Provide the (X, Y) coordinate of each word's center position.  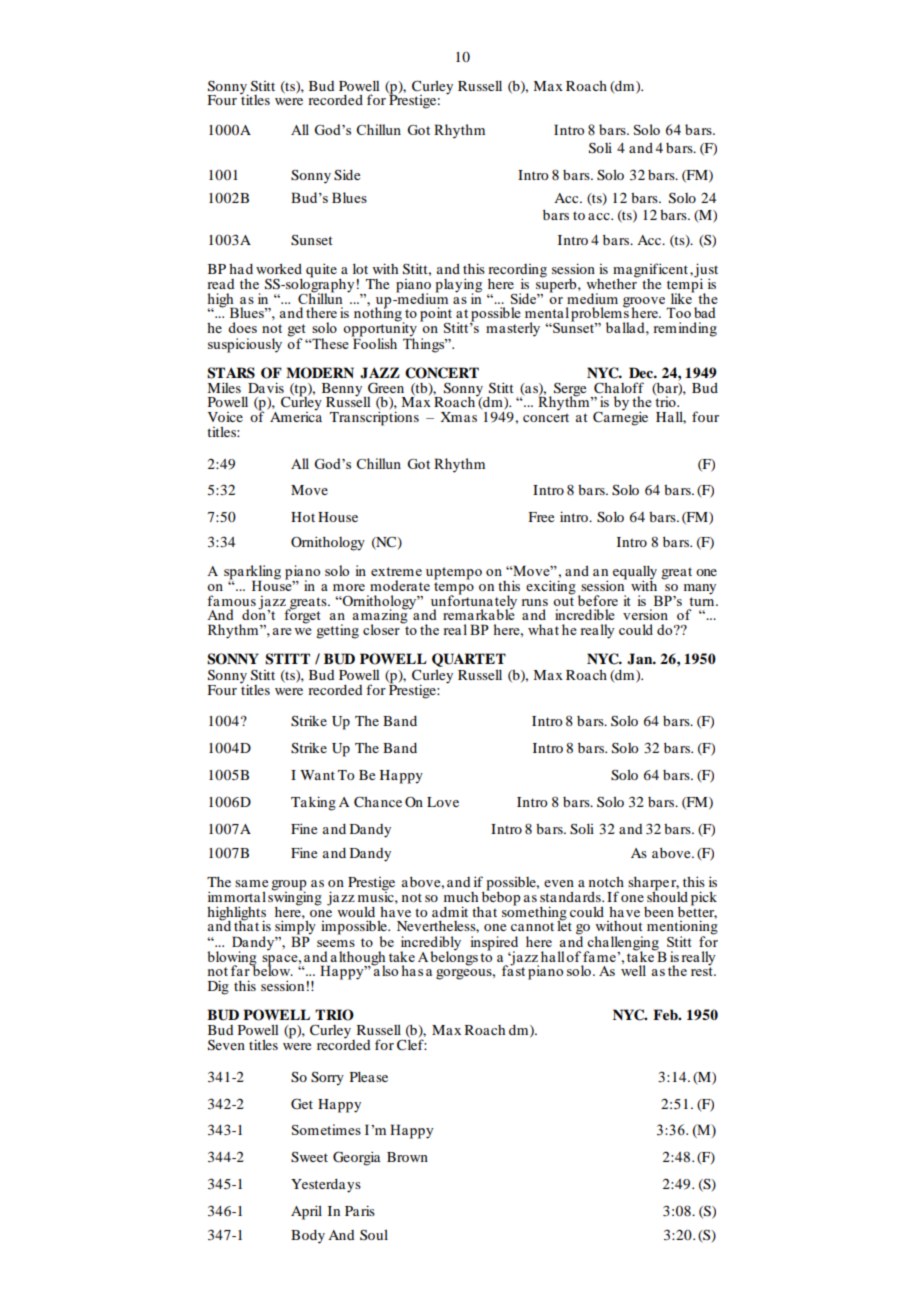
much (461, 897)
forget (302, 615)
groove (645, 303)
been (659, 912)
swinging (295, 899)
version (645, 614)
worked (279, 268)
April (306, 1212)
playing (459, 286)
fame (600, 956)
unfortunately (474, 602)
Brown (407, 1157)
